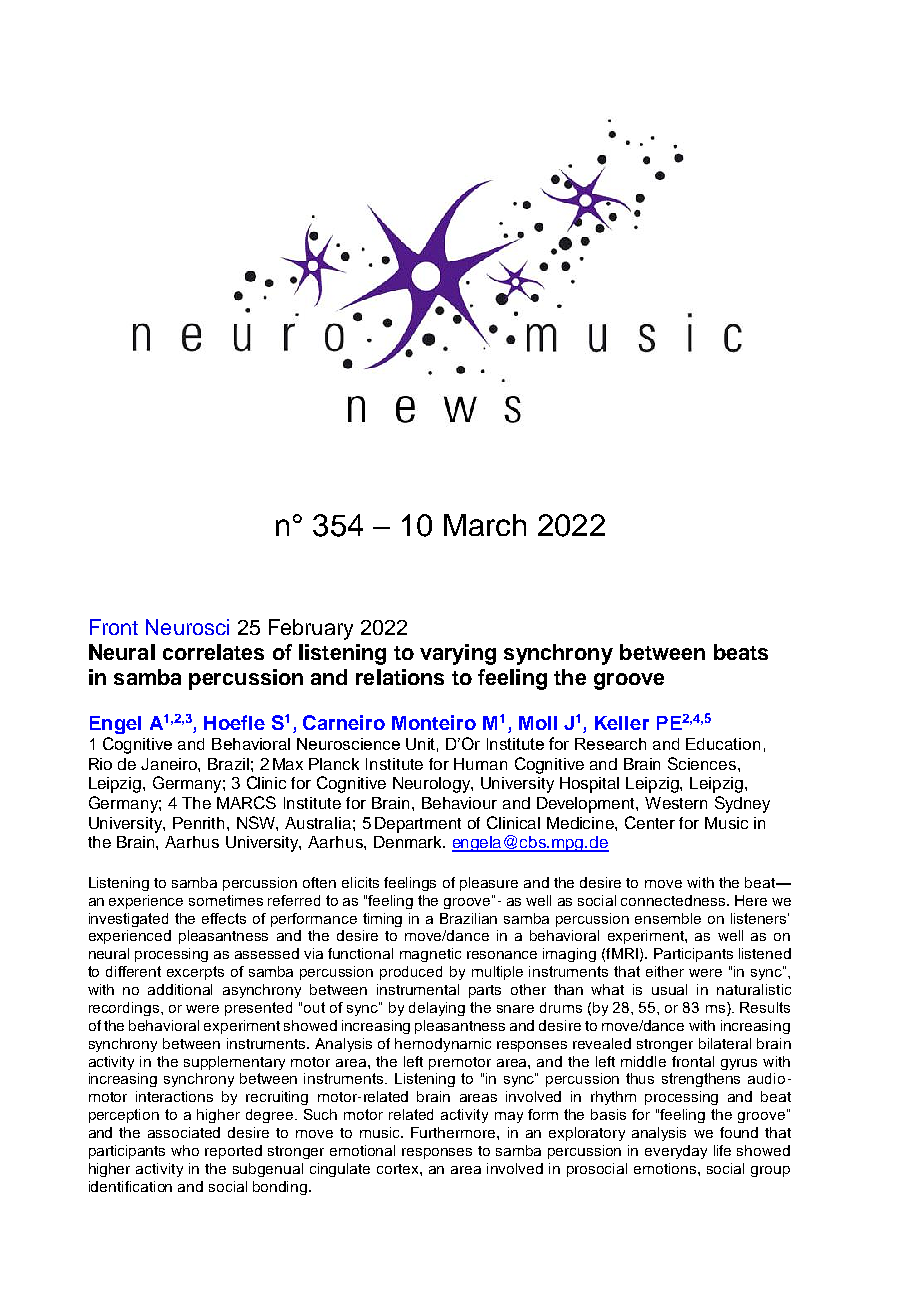 The width and height of the screenshot is (924, 1308). What do you see at coordinates (200, 823) in the screenshot?
I see `Penrith` at bounding box center [200, 823].
